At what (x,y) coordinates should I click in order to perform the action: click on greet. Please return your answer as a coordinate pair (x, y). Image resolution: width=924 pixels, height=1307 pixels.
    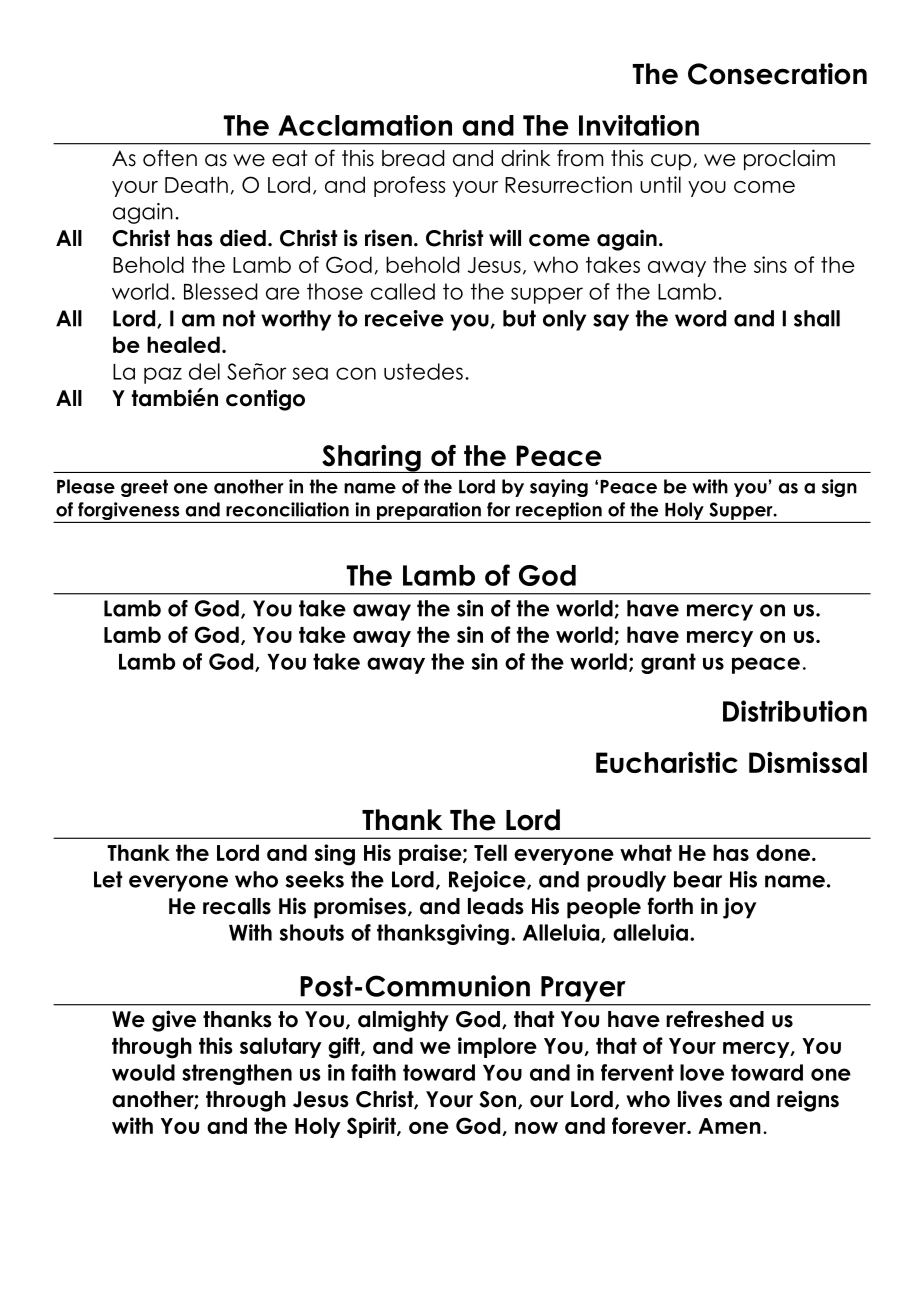
    Looking at the image, I should click on (144, 488).
